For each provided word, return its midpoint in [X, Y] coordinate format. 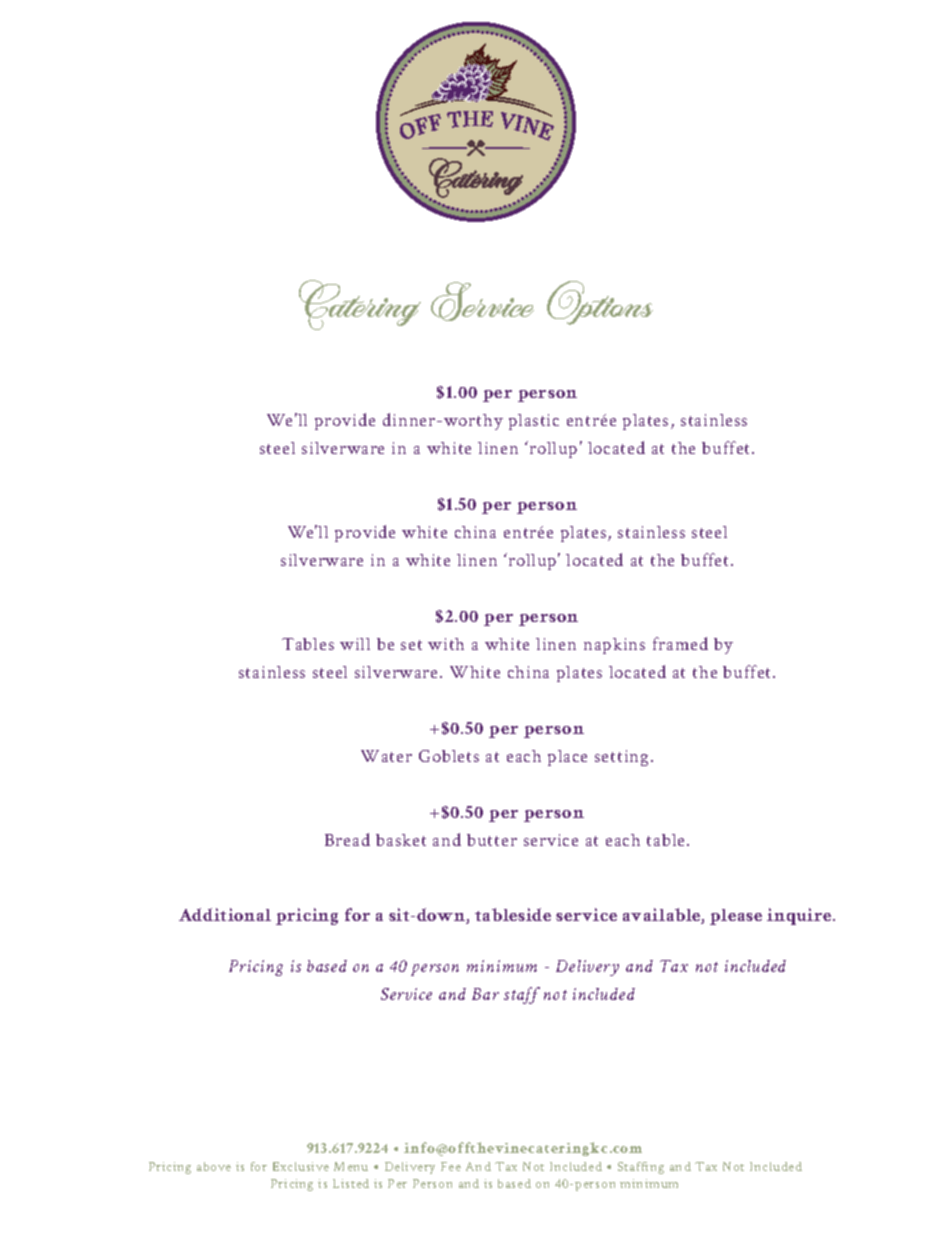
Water [386, 756]
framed [680, 643]
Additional [225, 914]
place [567, 758]
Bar [485, 994]
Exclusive [301, 1166]
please [736, 917]
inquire [800, 916]
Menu [351, 1166]
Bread [347, 839]
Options [600, 303]
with [446, 644]
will [355, 644]
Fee [451, 1166]
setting [621, 758]
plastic [534, 422]
